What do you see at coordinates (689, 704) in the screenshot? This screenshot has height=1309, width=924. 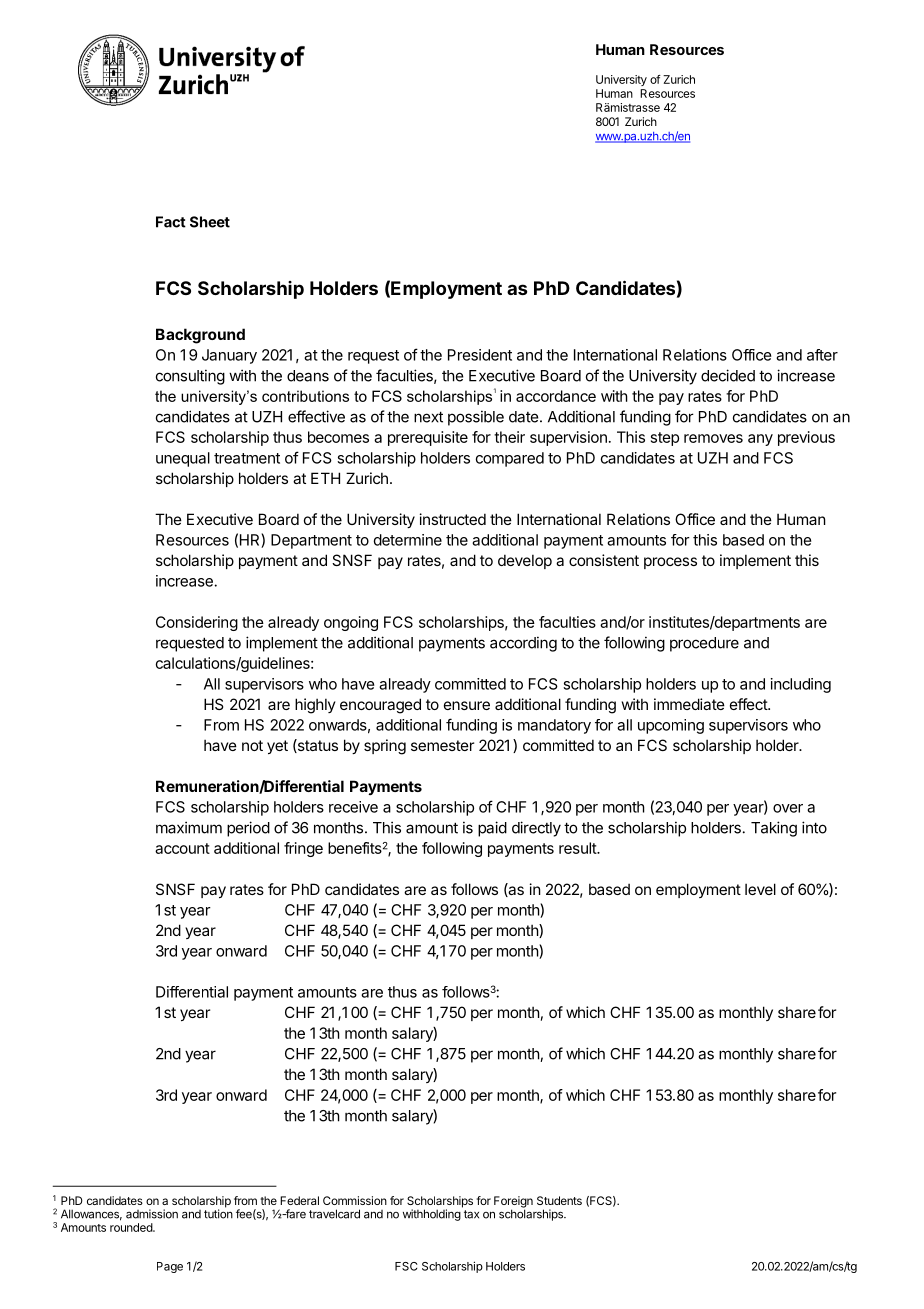 I see `immediate` at bounding box center [689, 704].
